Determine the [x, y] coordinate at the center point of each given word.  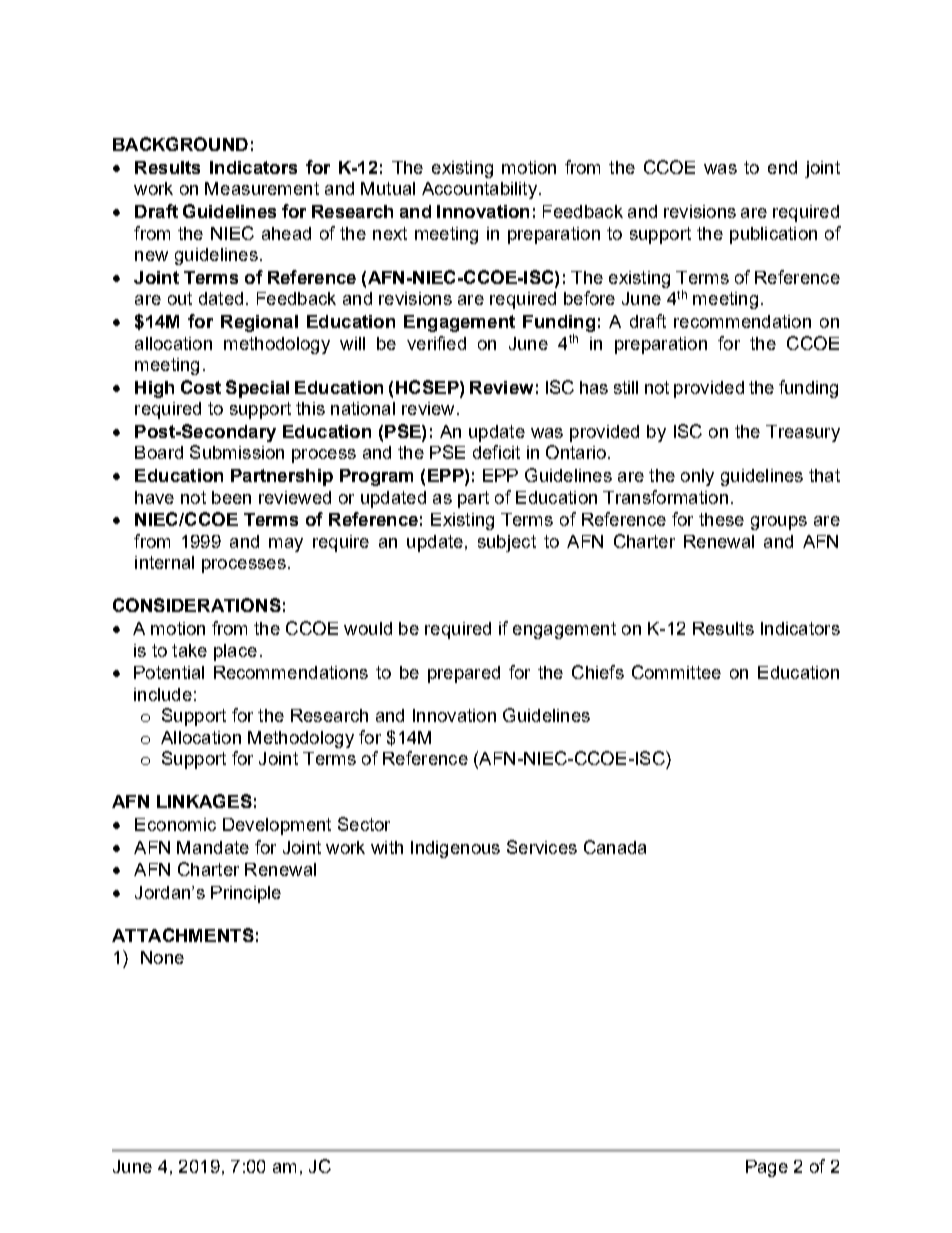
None [162, 957]
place [235, 652]
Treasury [803, 433]
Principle [246, 894]
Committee [676, 672]
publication [773, 235]
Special [257, 389]
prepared [464, 674]
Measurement [262, 188]
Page [767, 1168]
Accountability [479, 190]
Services [542, 847]
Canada [615, 847]
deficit [496, 452]
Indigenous [455, 849]
